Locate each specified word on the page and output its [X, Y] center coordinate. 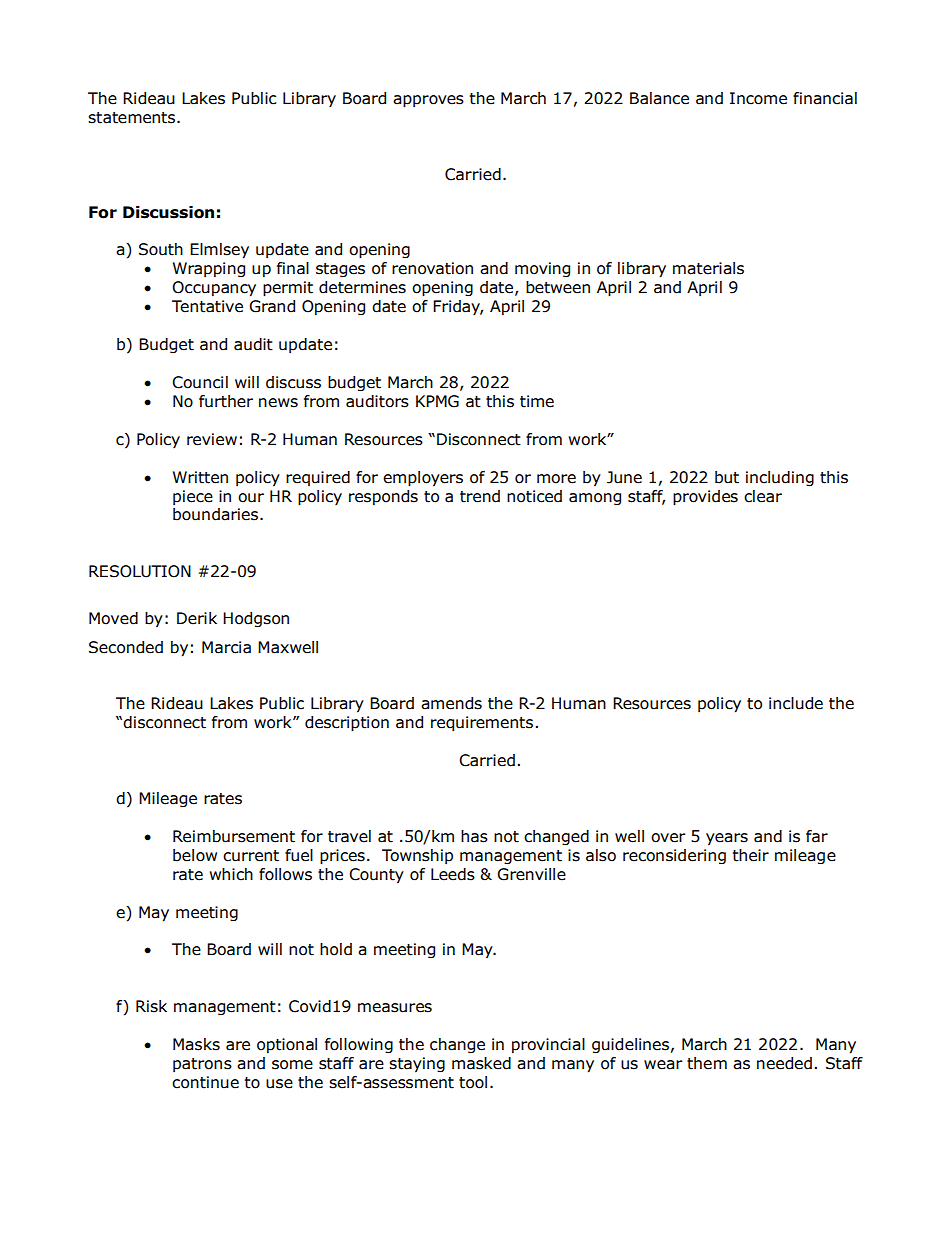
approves [428, 101]
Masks [196, 1044]
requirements [482, 724]
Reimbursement [234, 836]
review [212, 439]
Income [758, 98]
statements [133, 118]
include [796, 703]
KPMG [437, 401]
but [727, 477]
